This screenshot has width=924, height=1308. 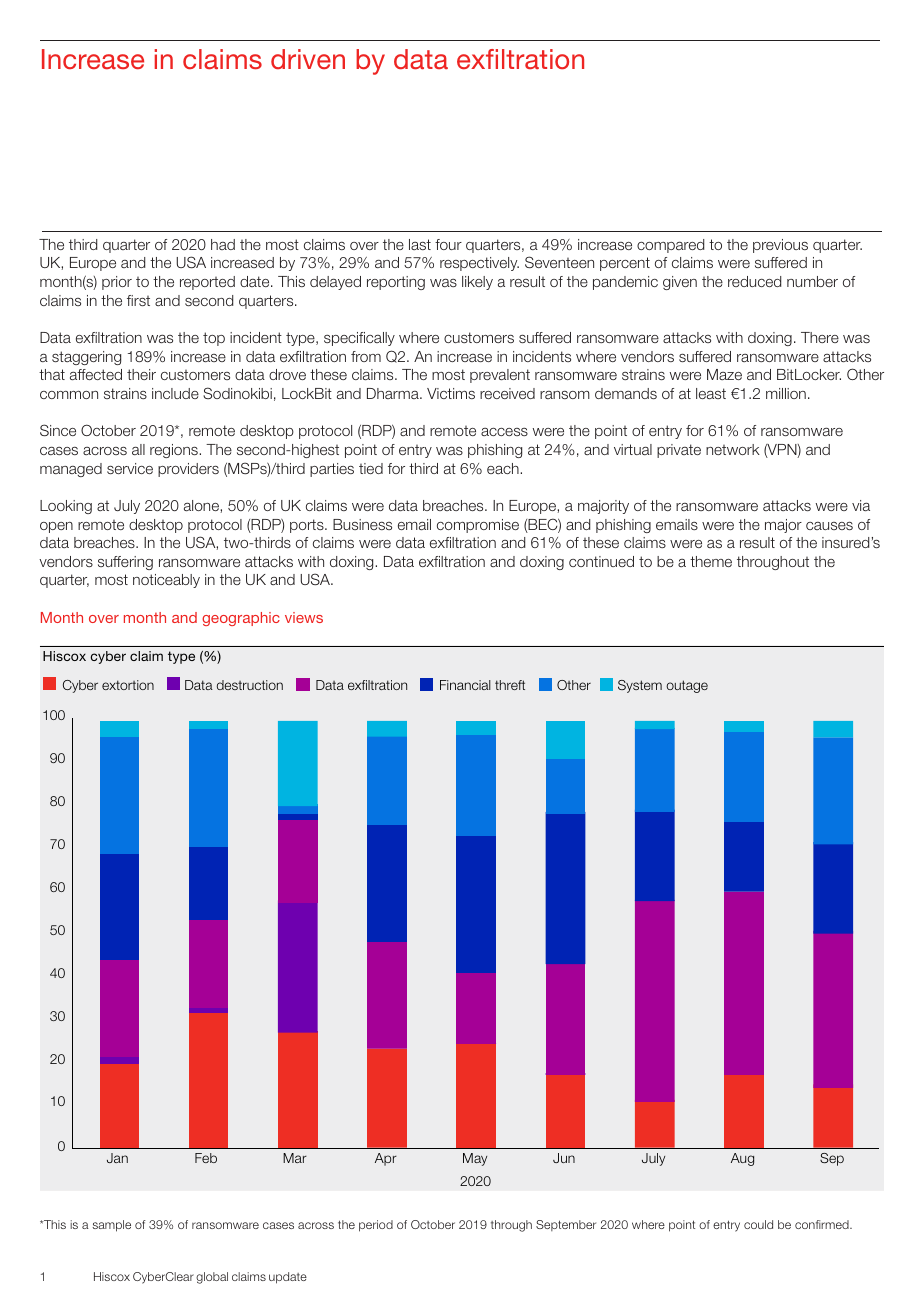 What do you see at coordinates (758, 1224) in the screenshot?
I see `could` at bounding box center [758, 1224].
